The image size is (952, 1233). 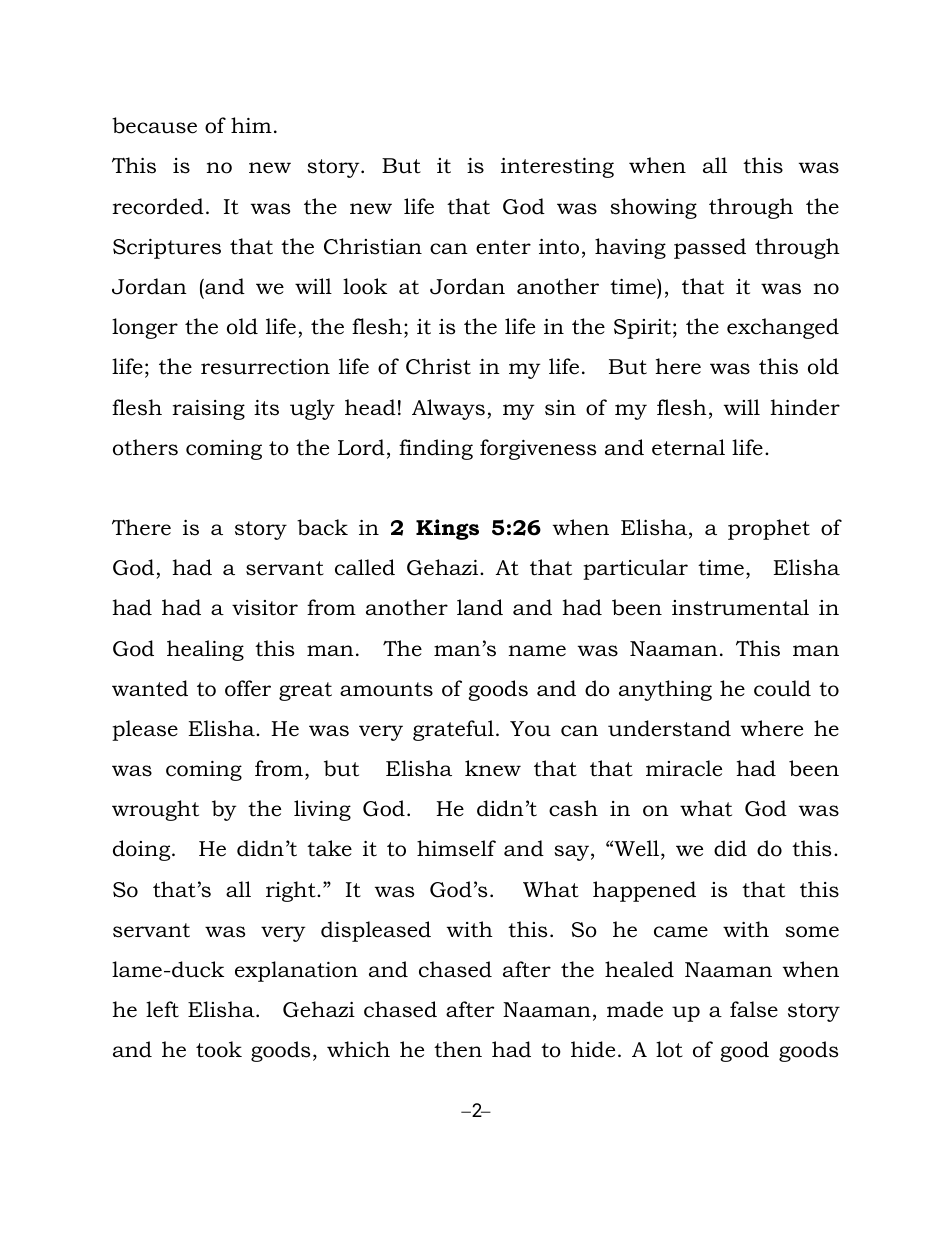 I want to click on visitor, so click(x=265, y=608).
